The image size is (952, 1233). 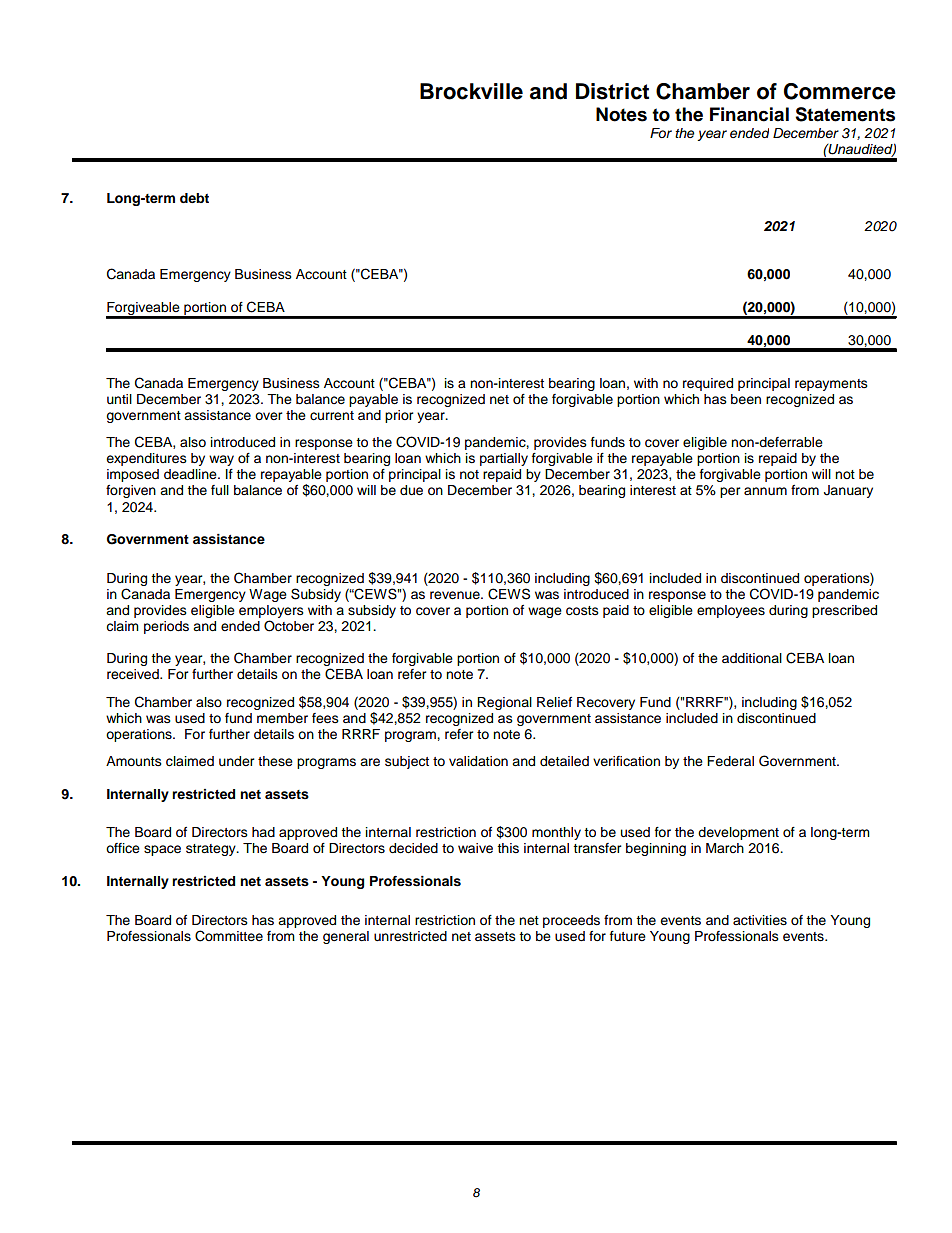 What do you see at coordinates (765, 491) in the page?
I see `annum` at bounding box center [765, 491].
